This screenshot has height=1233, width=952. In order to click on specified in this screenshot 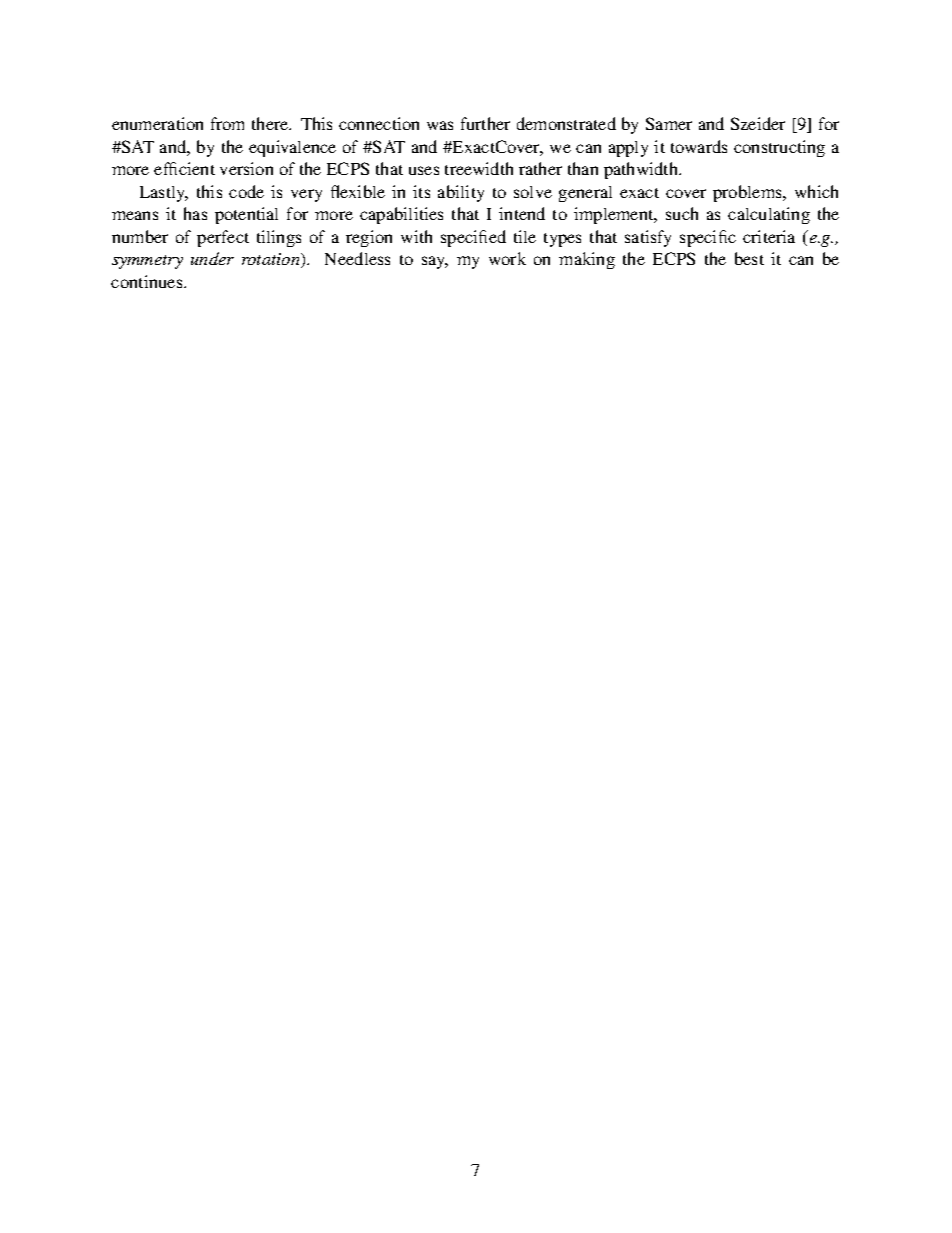, I will do `click(473, 238)`.
